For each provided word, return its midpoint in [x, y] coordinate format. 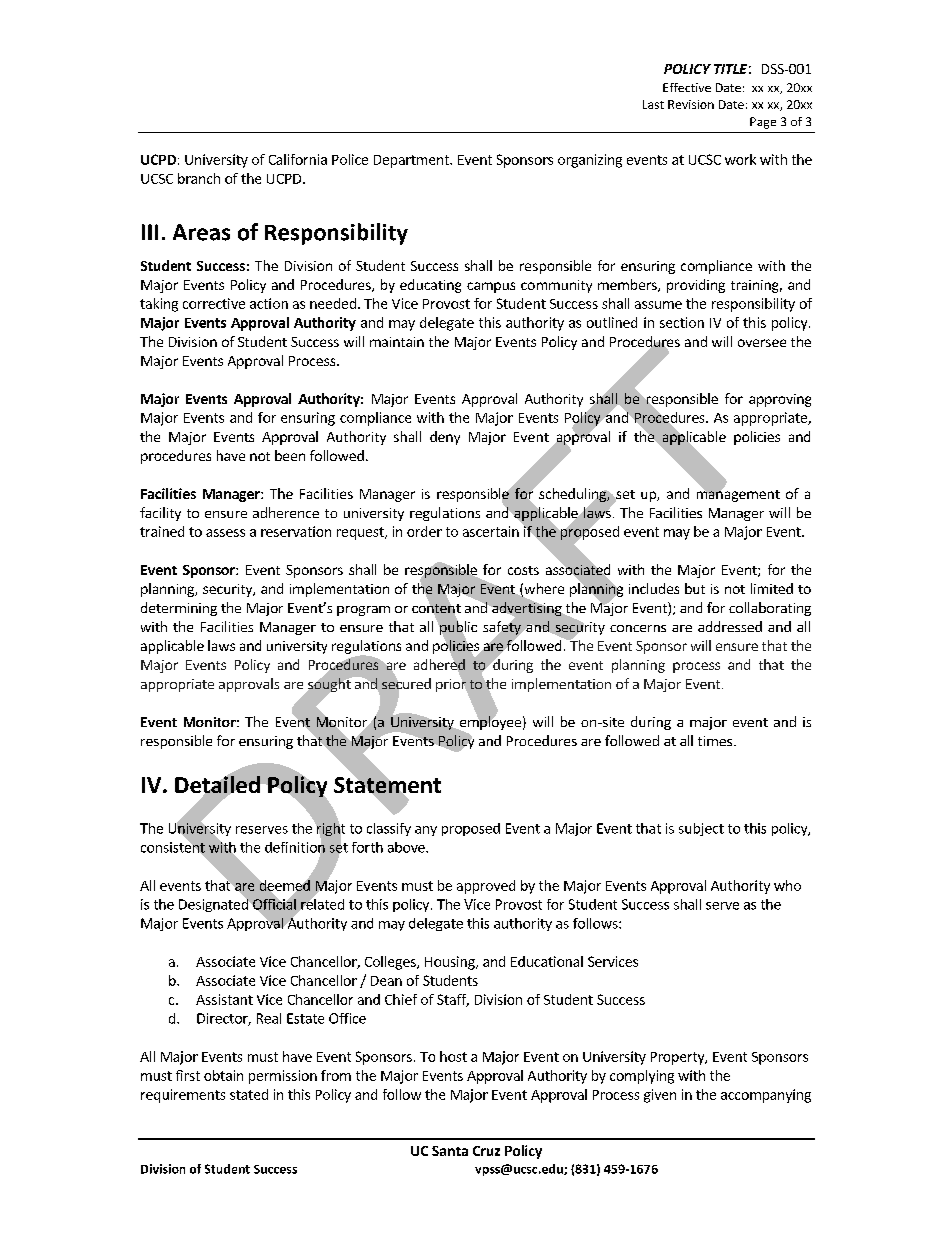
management [738, 495]
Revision [691, 104]
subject [701, 829]
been [290, 455]
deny [445, 438]
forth [367, 847]
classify [389, 829]
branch [199, 178]
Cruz [486, 1151]
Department [412, 161]
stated [249, 1094]
